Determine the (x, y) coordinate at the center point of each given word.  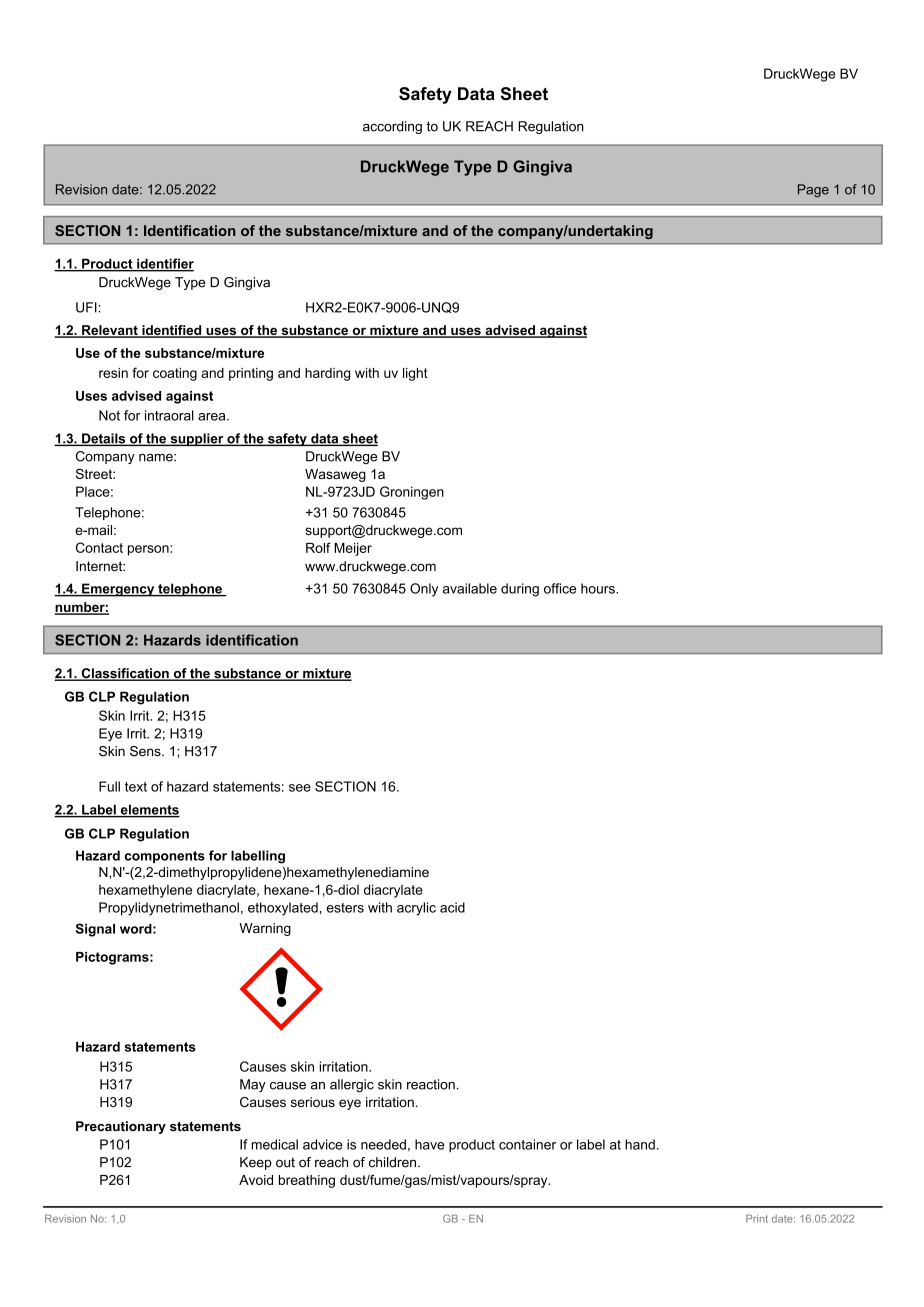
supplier (197, 439)
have (430, 1144)
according (392, 127)
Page (813, 190)
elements (149, 810)
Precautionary (121, 1127)
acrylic (416, 909)
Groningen (412, 493)
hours (599, 588)
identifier (164, 264)
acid (452, 907)
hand (640, 1144)
